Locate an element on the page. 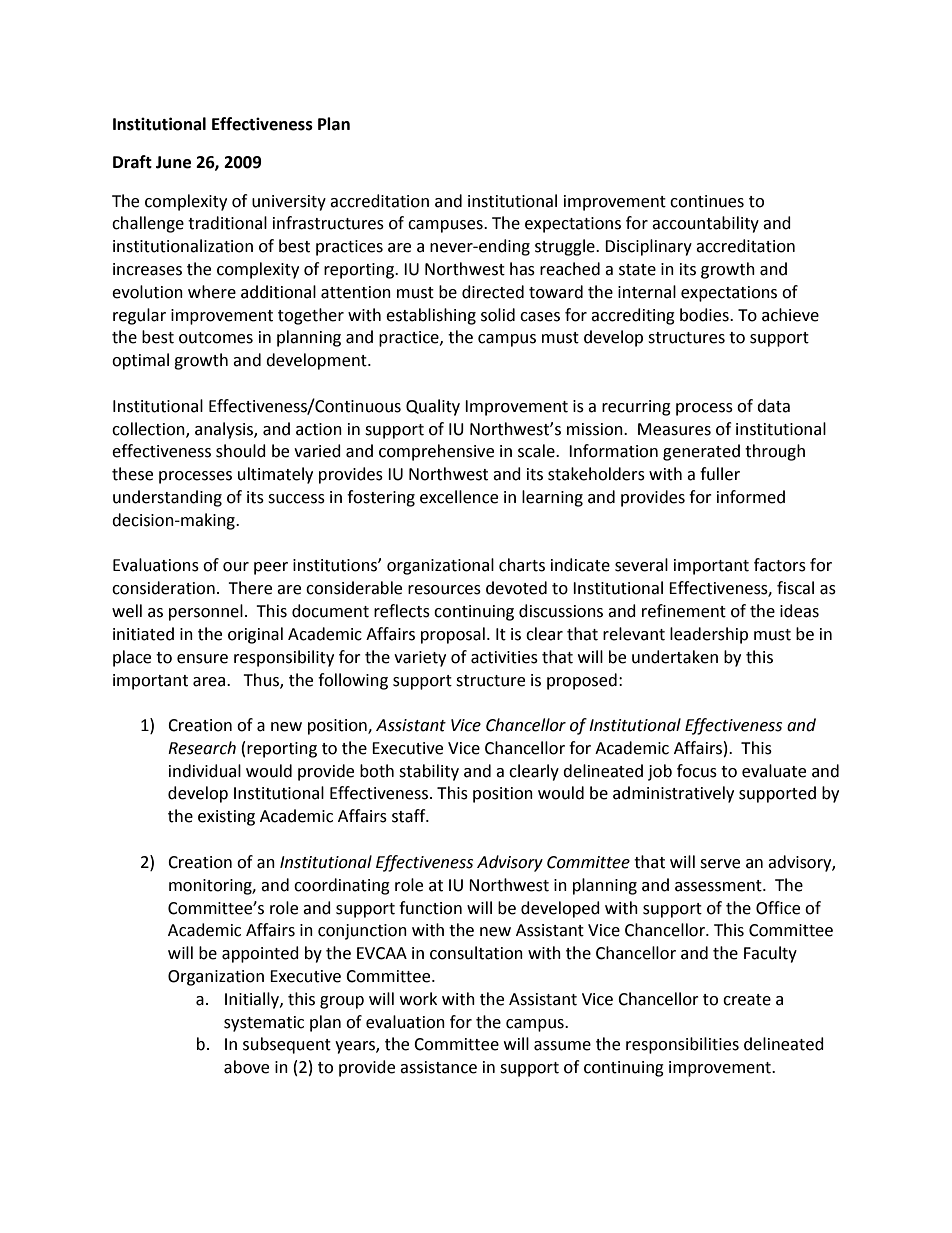 The width and height of the page is (952, 1233). undertaken is located at coordinates (675, 657).
